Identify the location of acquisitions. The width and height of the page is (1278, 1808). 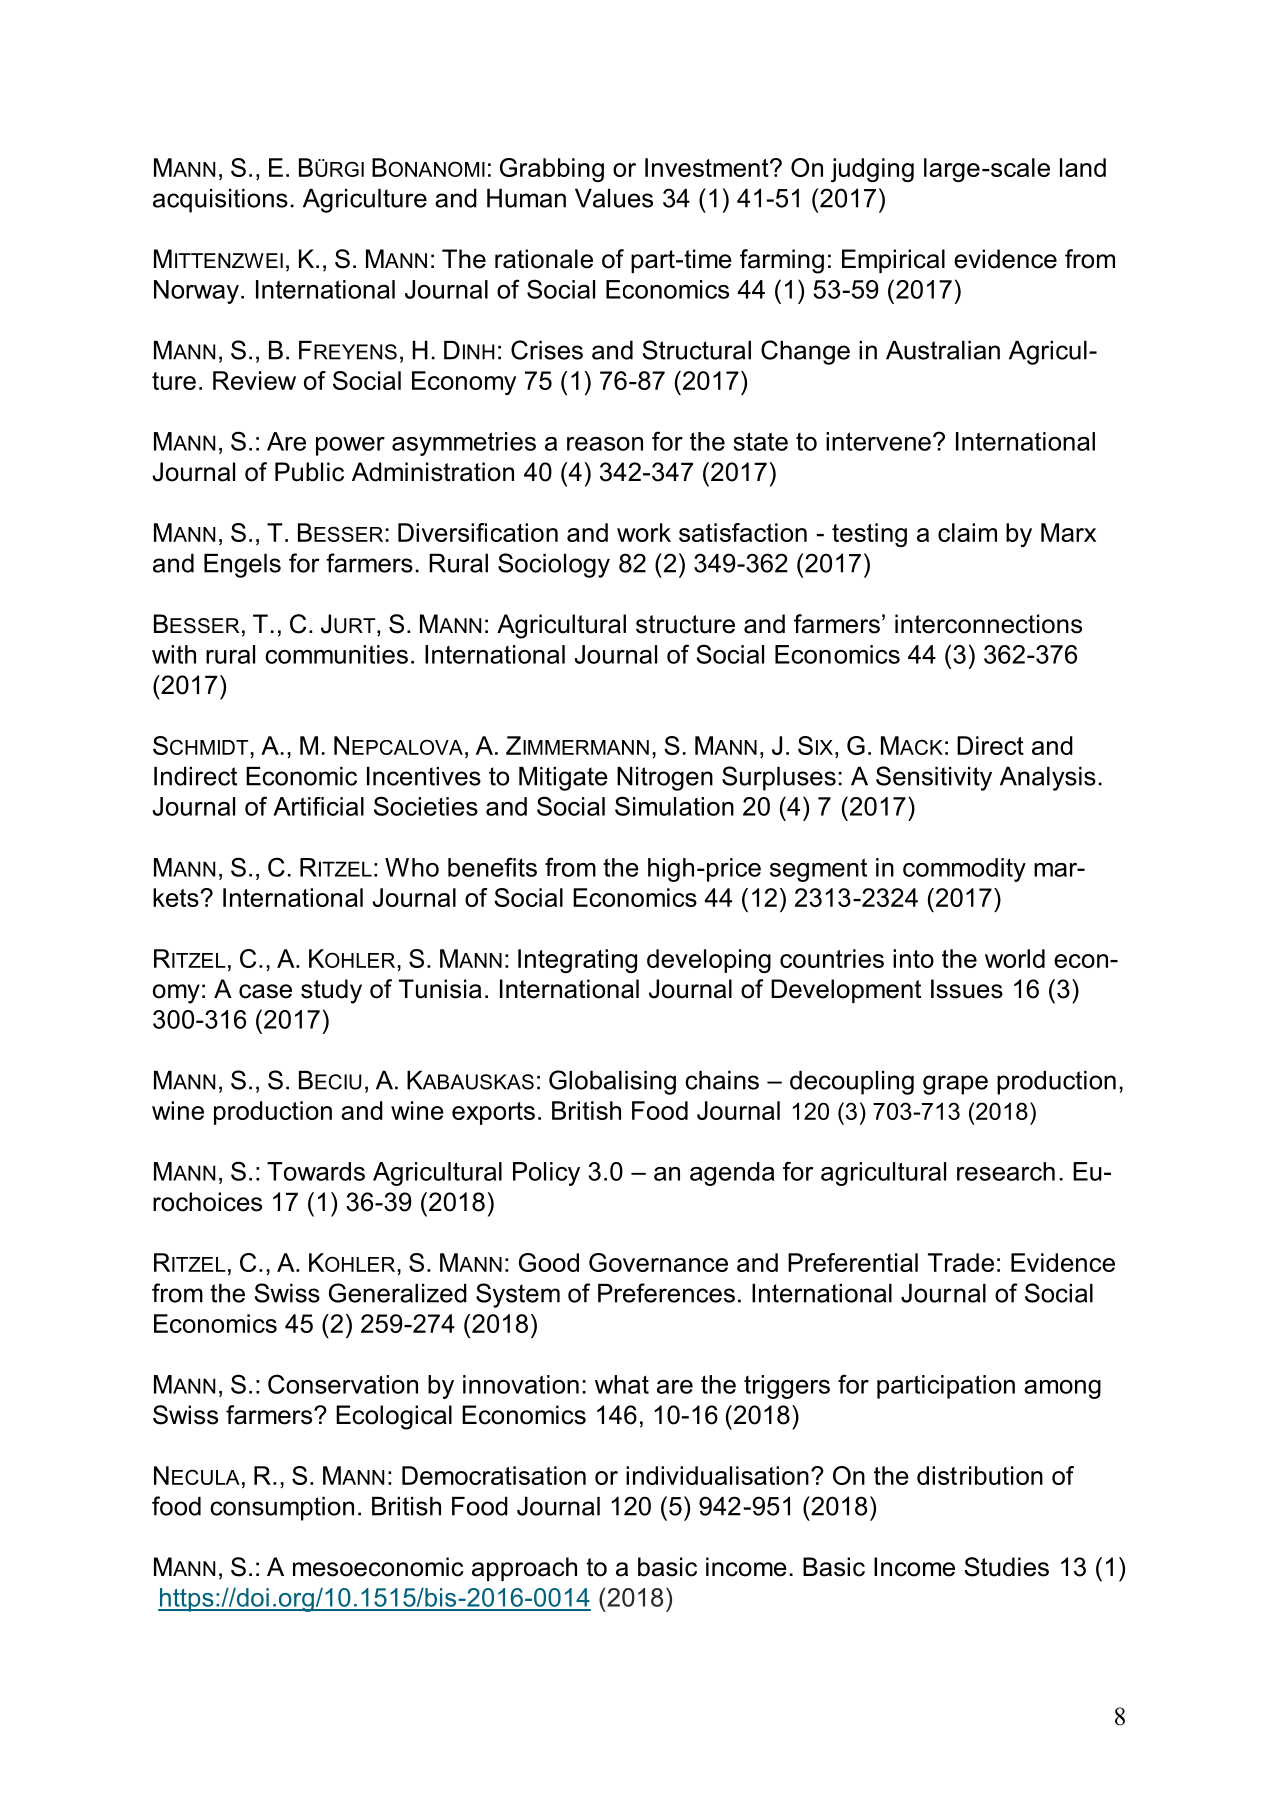
(220, 201).
